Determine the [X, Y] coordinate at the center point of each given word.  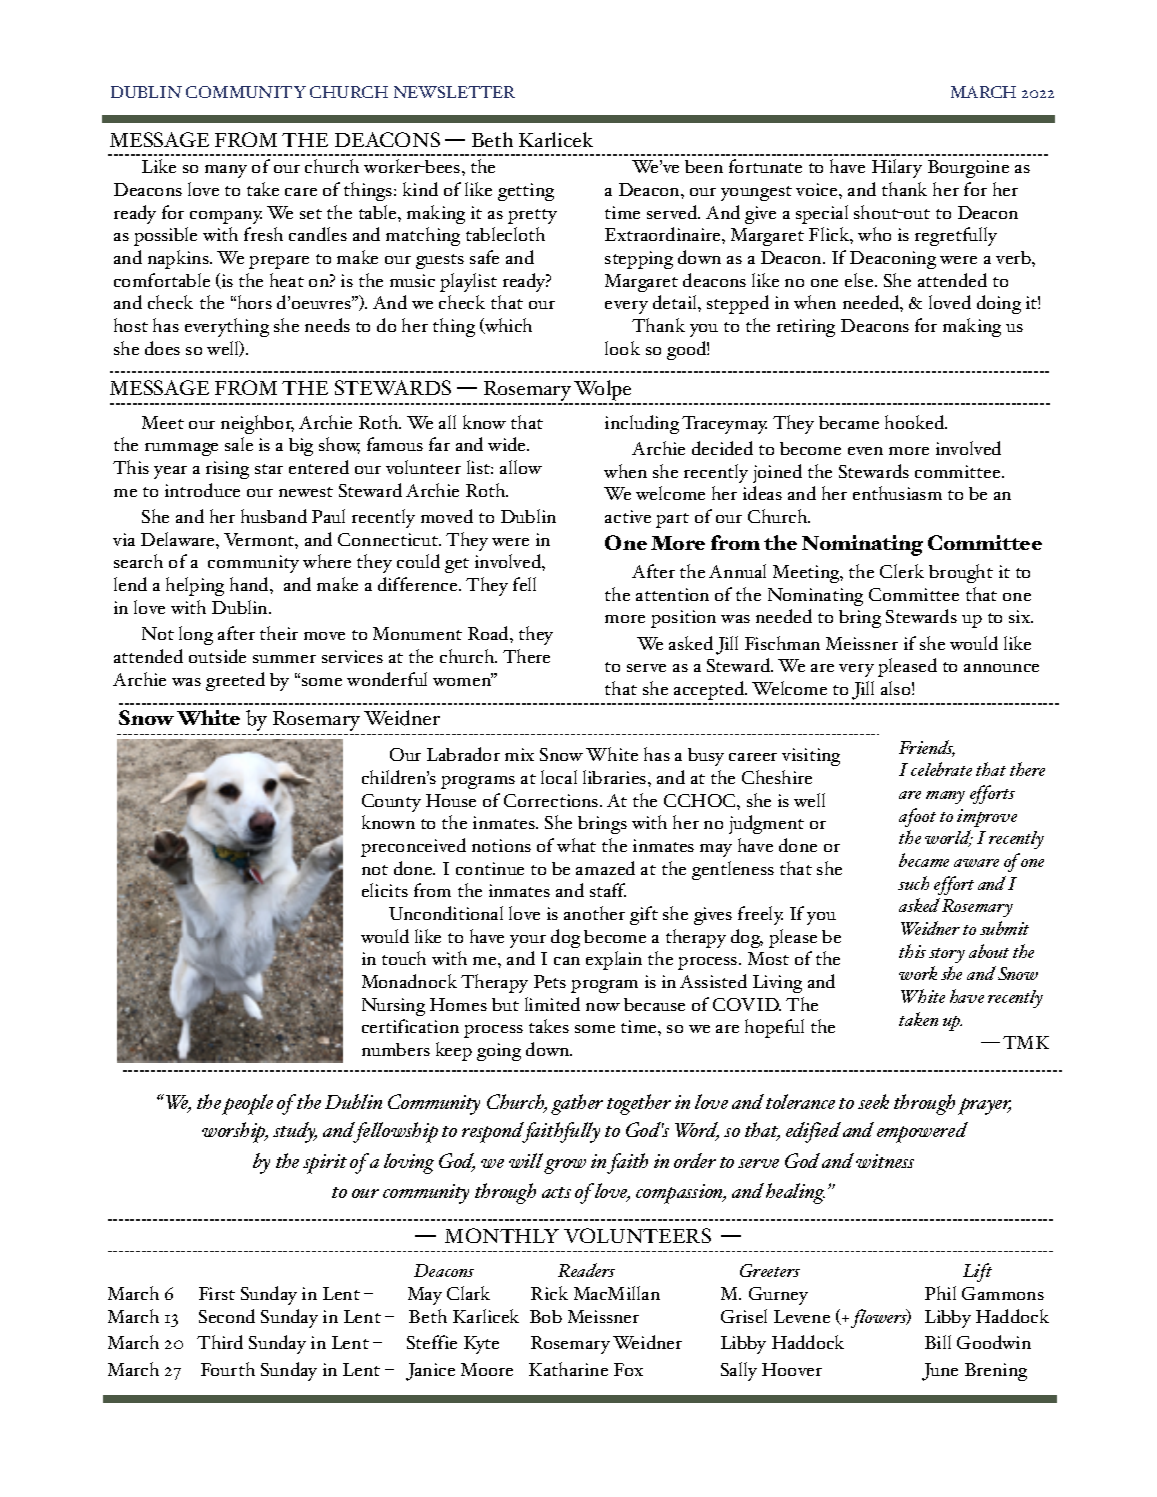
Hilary [897, 168]
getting [526, 192]
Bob [546, 1316]
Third [220, 1342]
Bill [938, 1342]
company [226, 217]
